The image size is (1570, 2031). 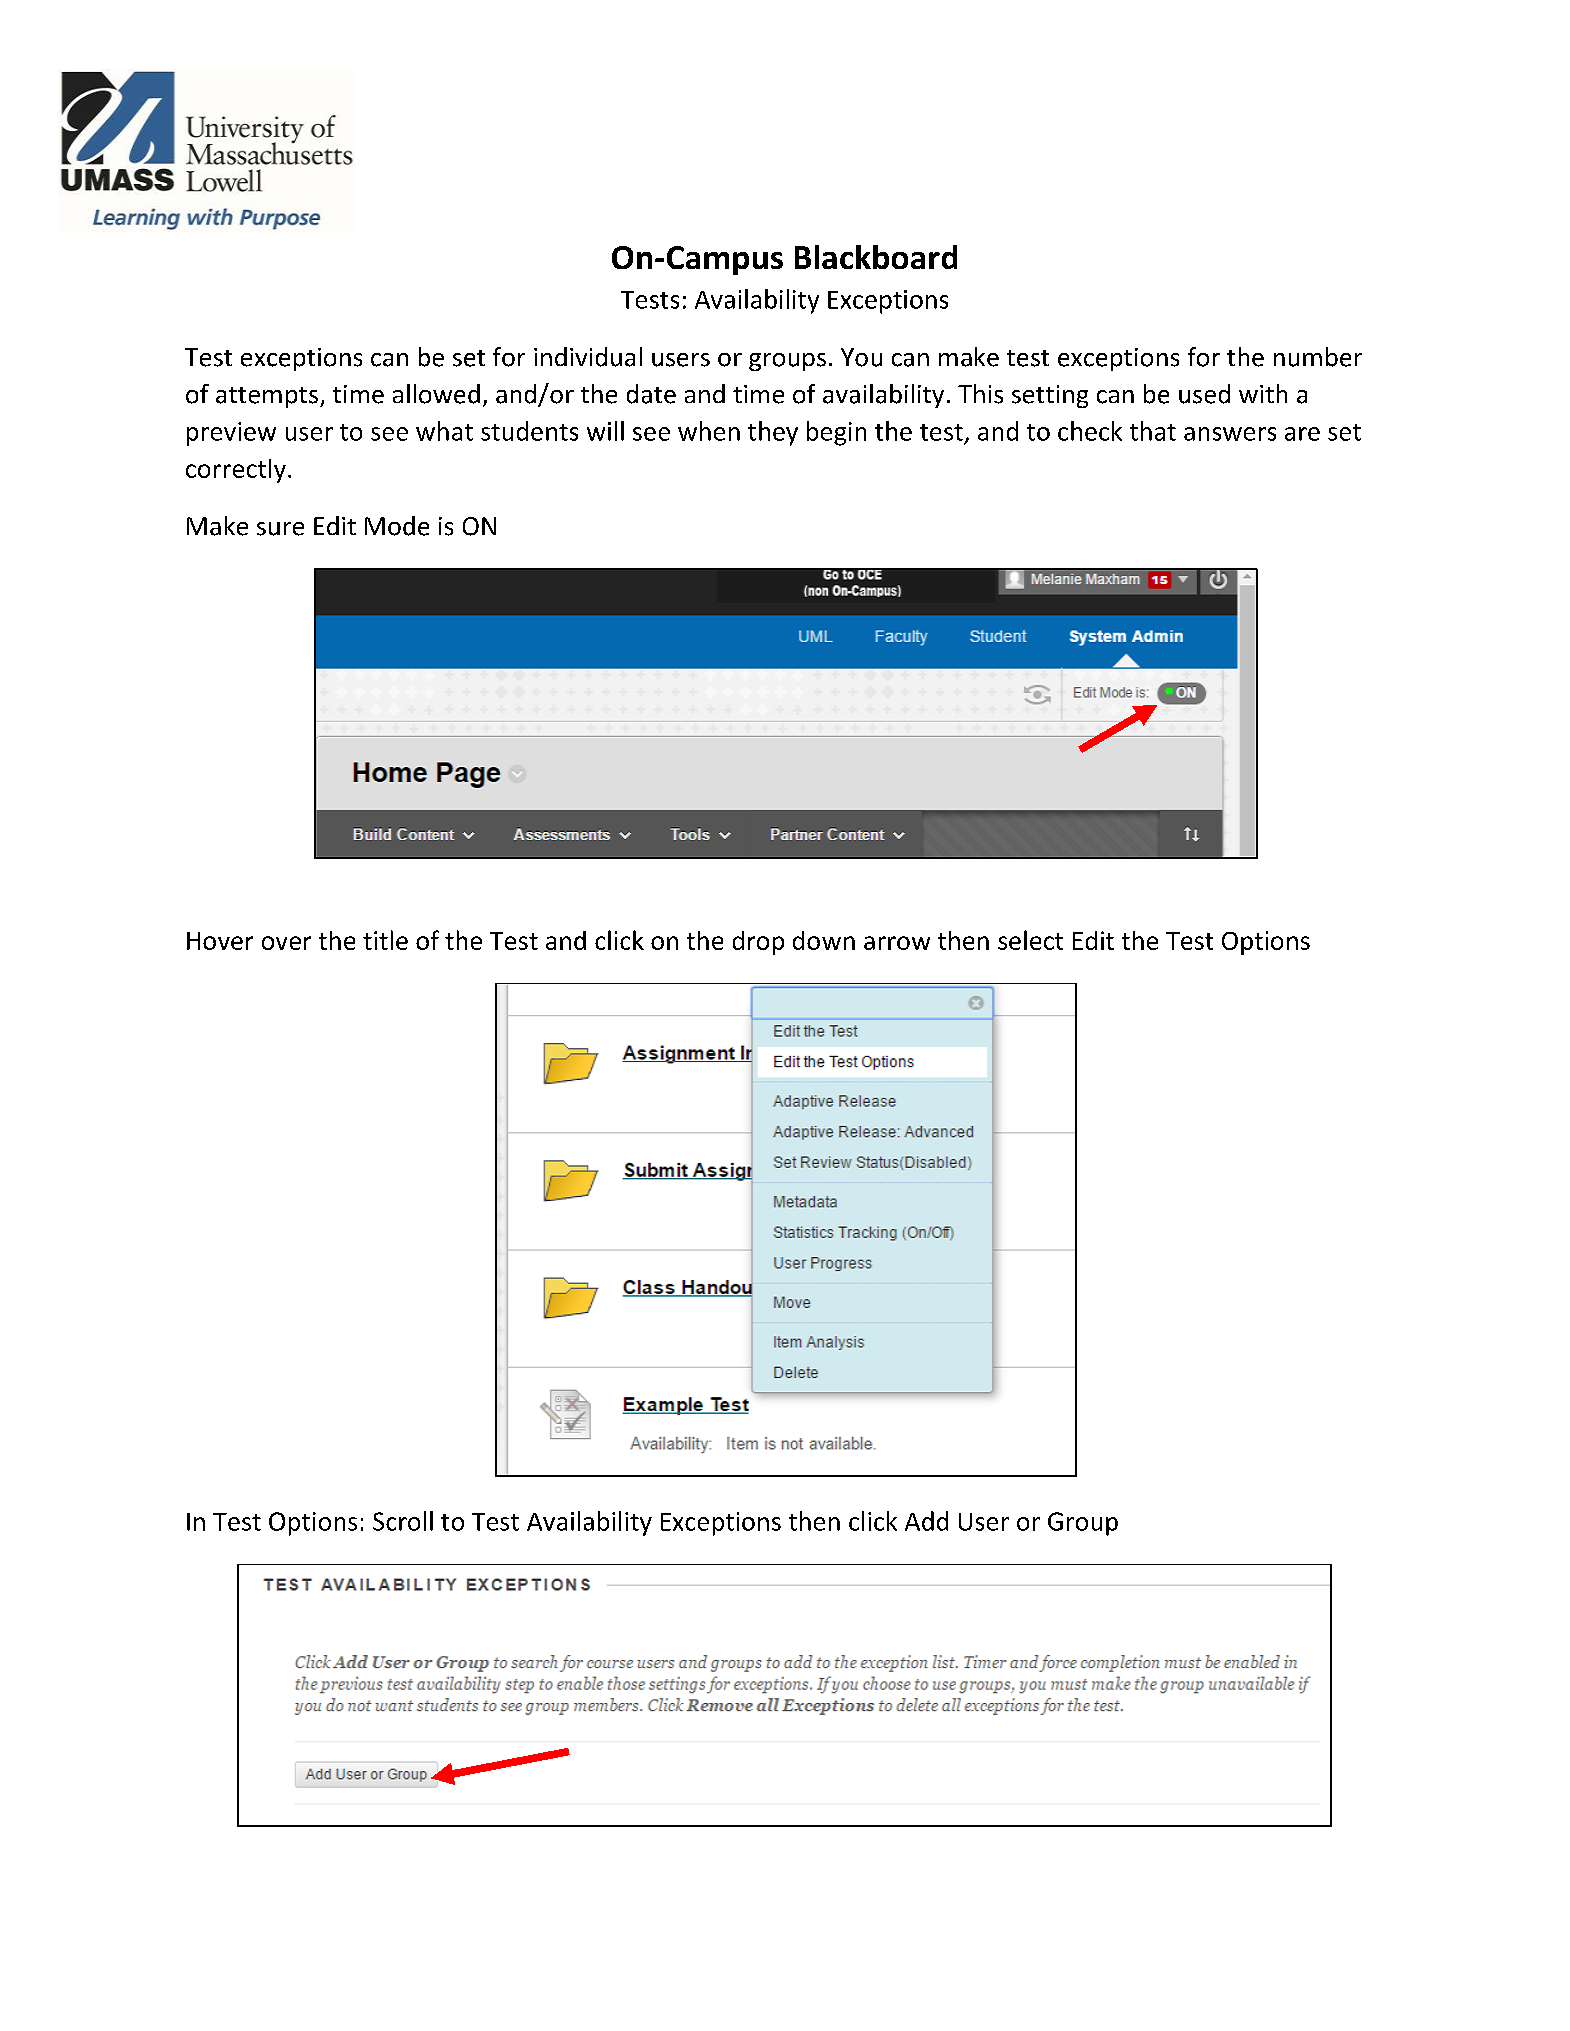 I want to click on number, so click(x=1318, y=357).
